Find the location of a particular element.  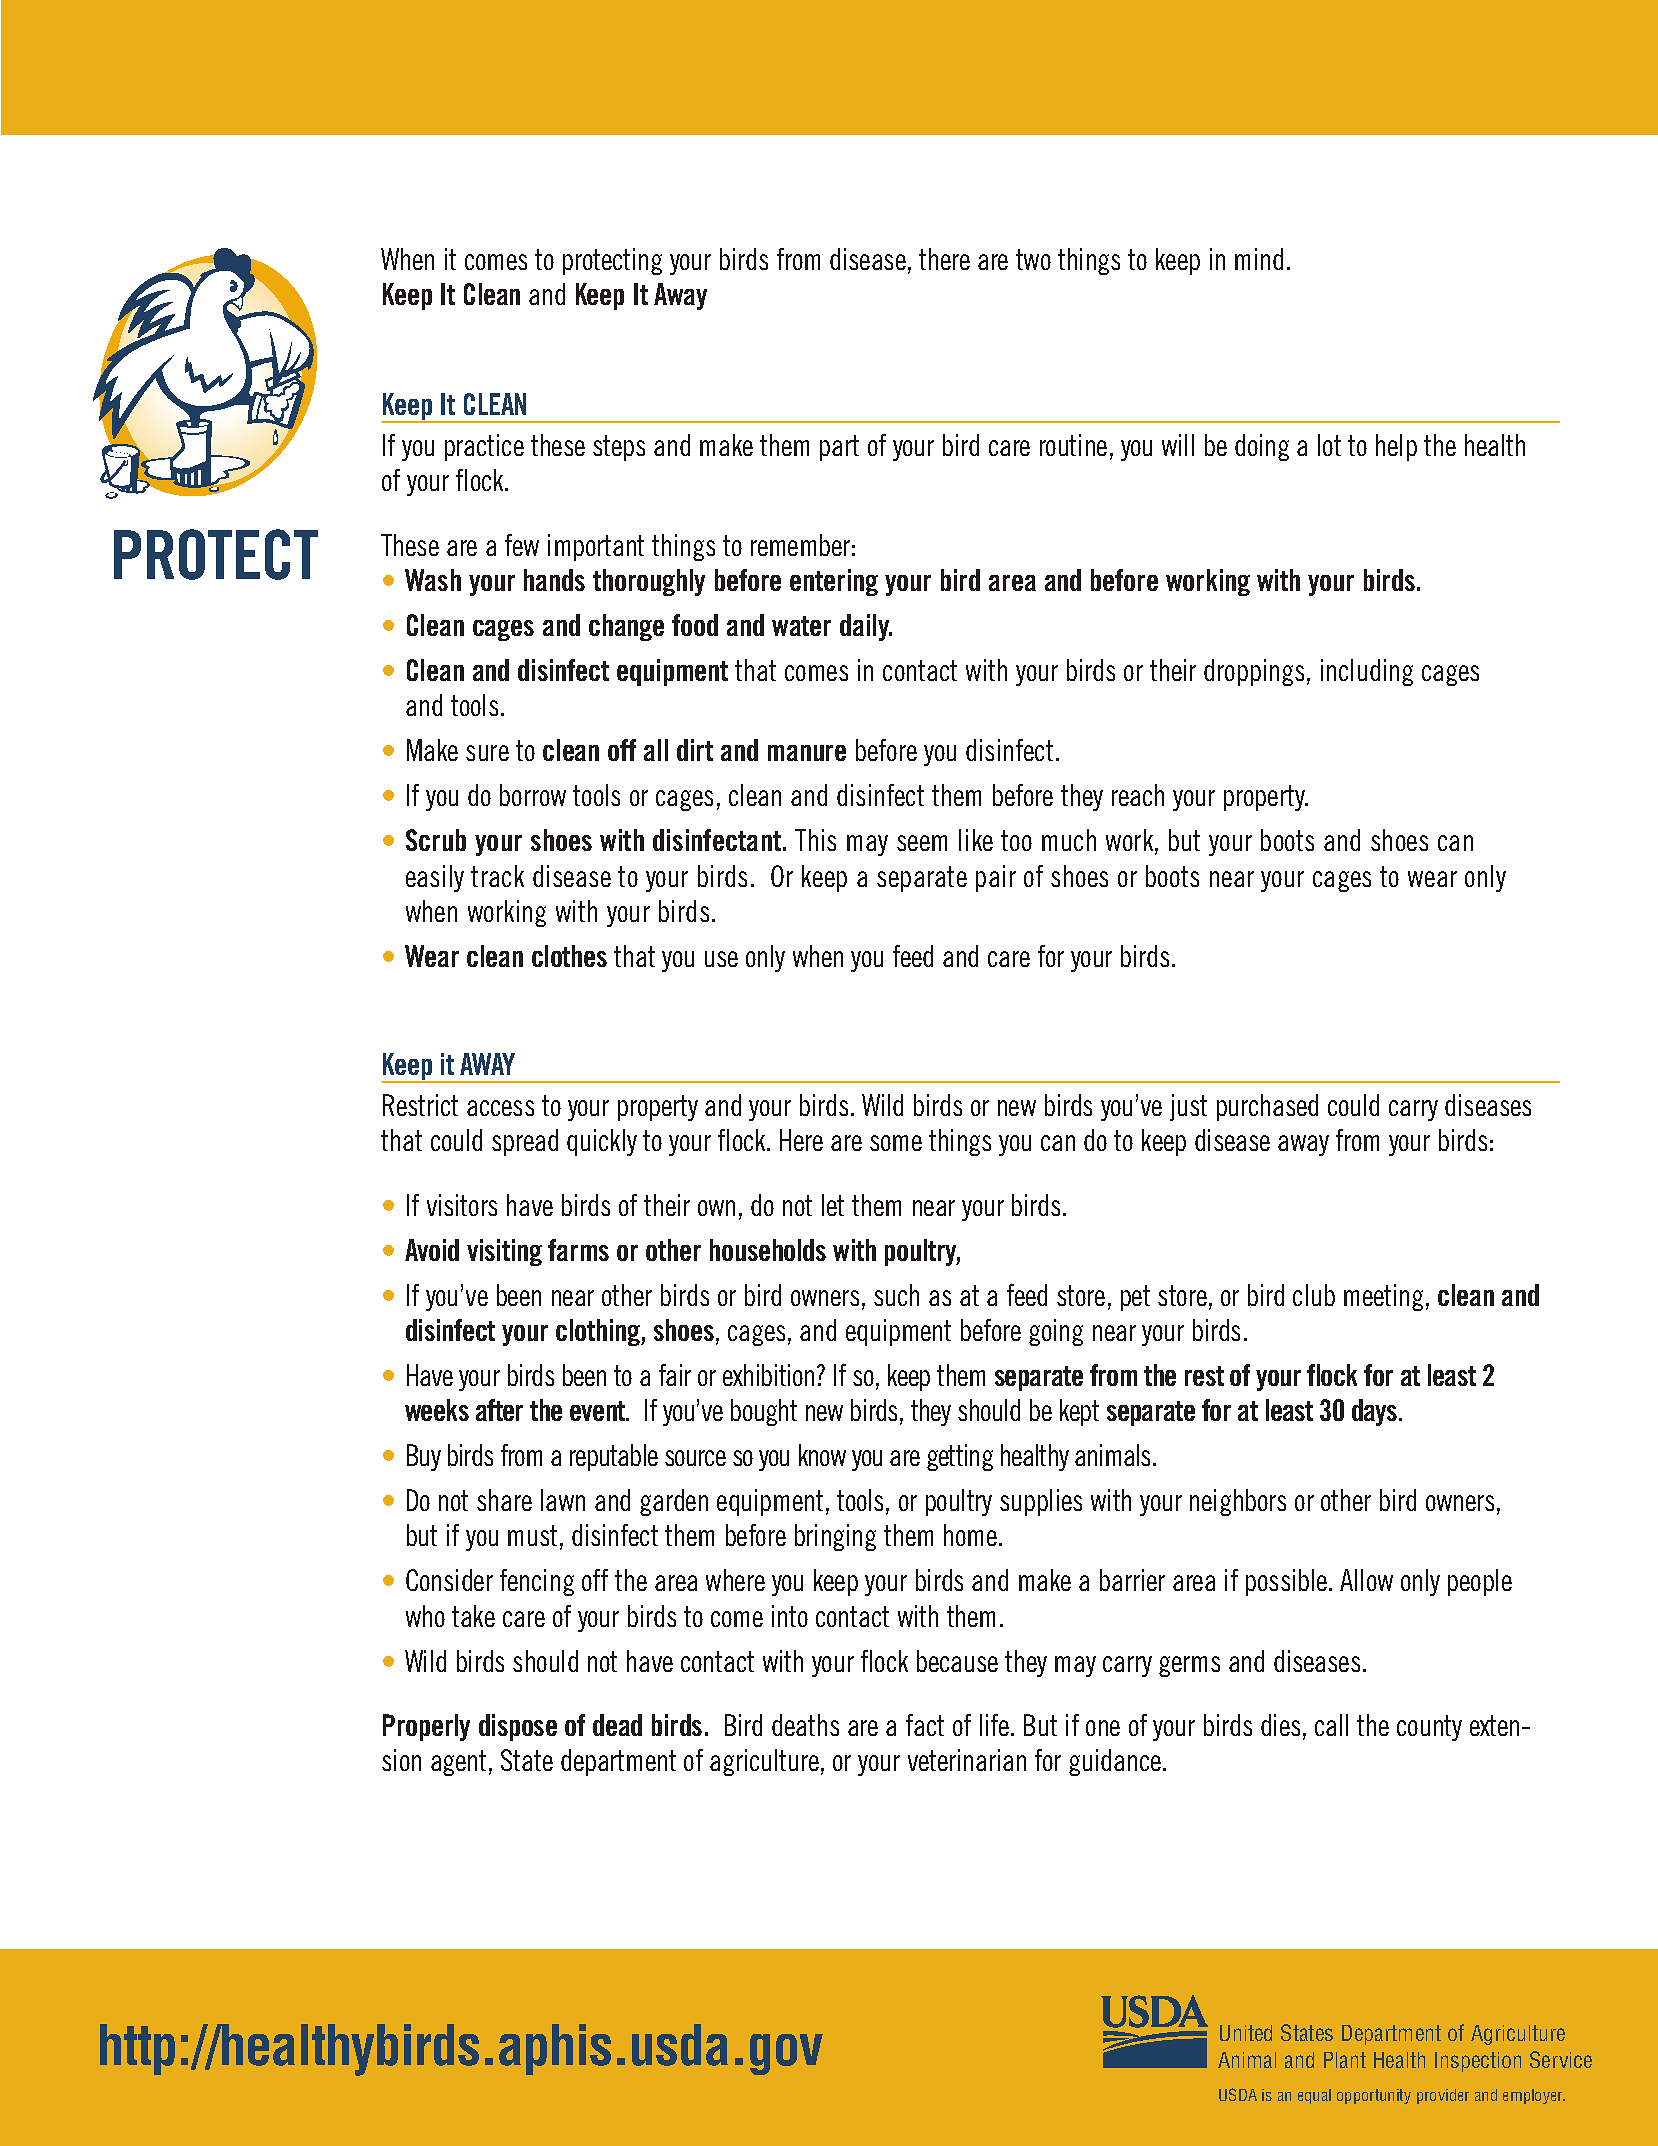

meeting is located at coordinates (1383, 1297).
